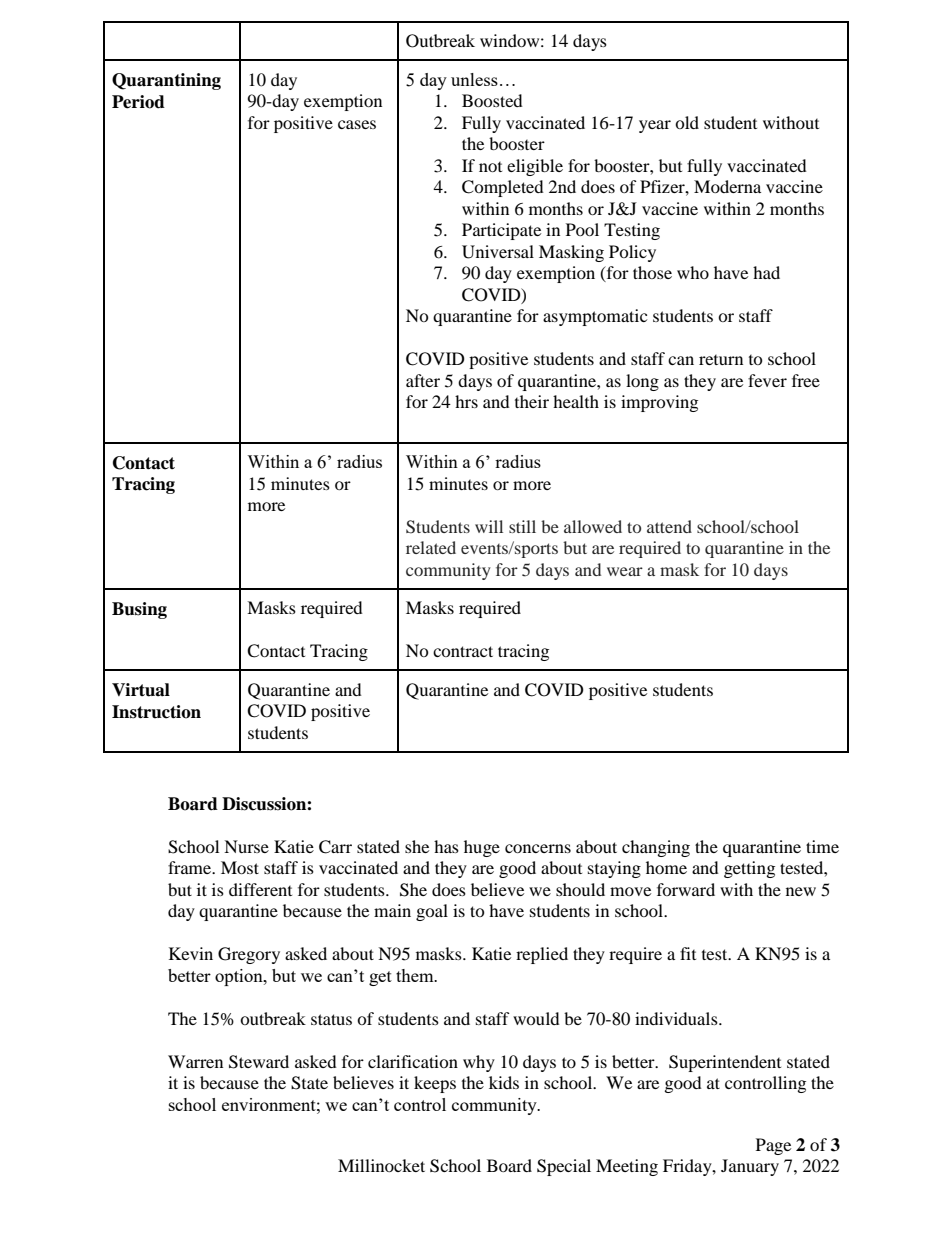 The height and width of the screenshot is (1233, 952). What do you see at coordinates (749, 869) in the screenshot?
I see `getting` at bounding box center [749, 869].
